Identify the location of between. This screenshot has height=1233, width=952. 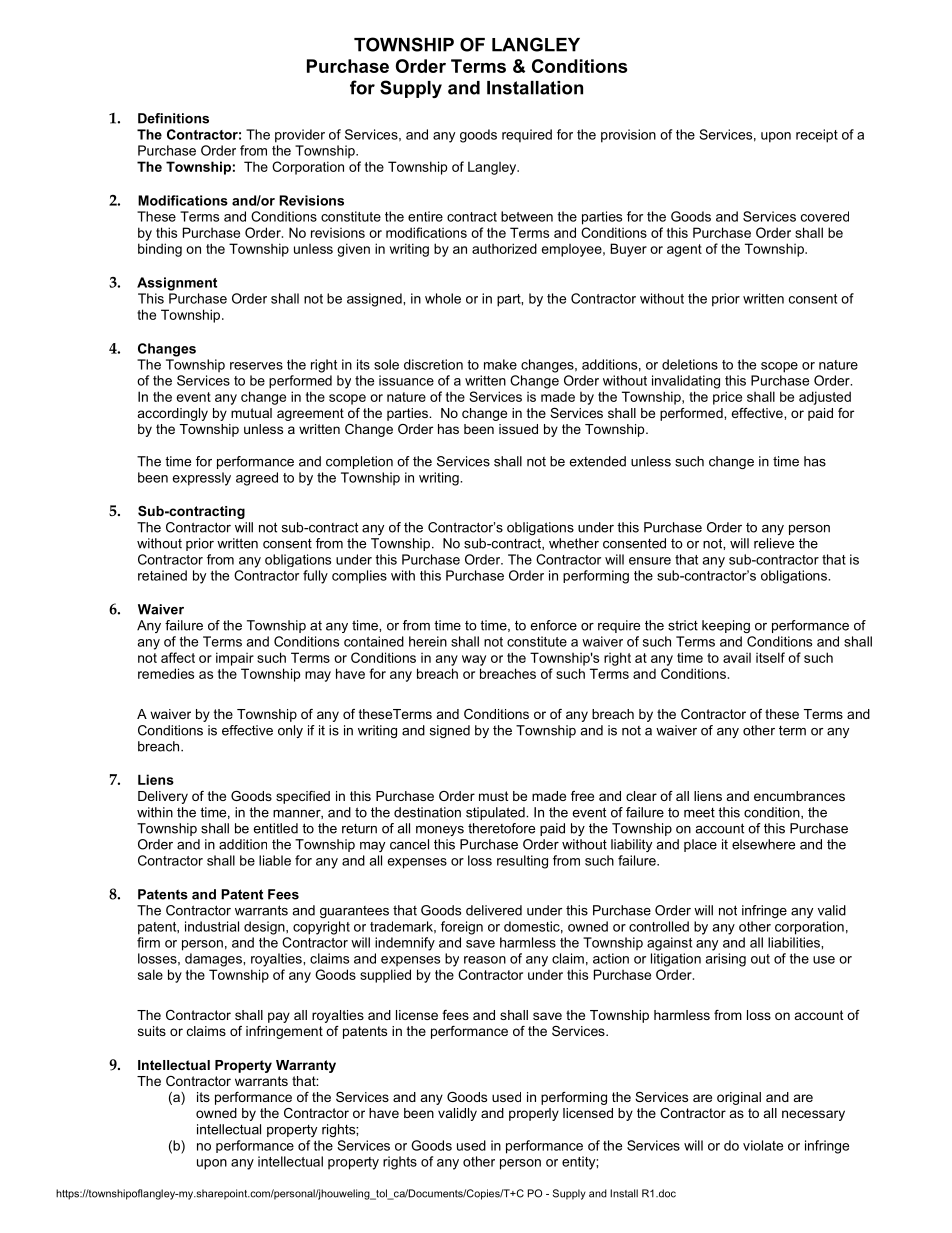
(527, 216).
